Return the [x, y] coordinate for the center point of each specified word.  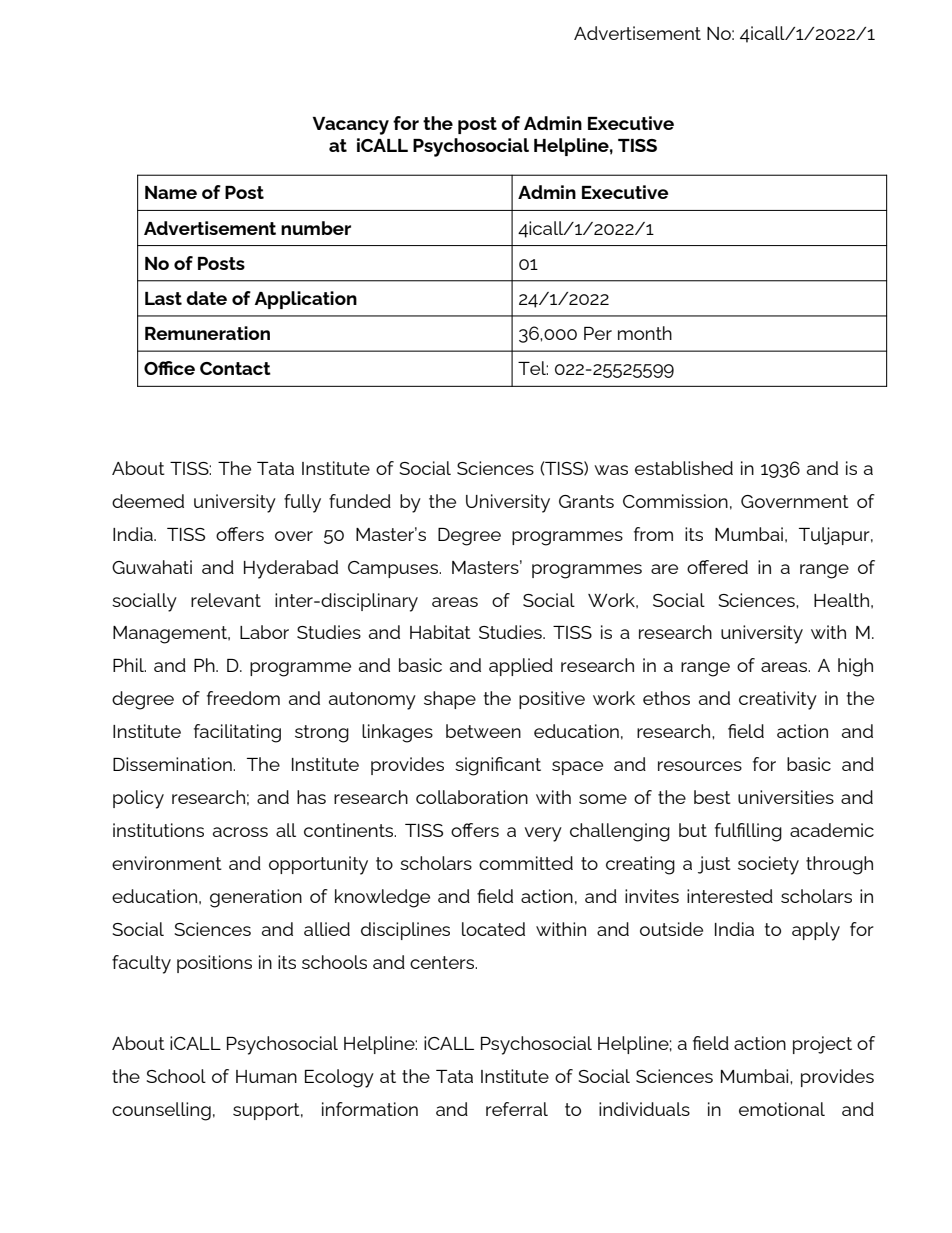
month [645, 333]
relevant [226, 600]
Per [598, 333]
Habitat [440, 632]
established [684, 468]
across [240, 832]
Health [841, 600]
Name [171, 192]
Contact [235, 368]
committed [526, 863]
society [768, 865]
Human [266, 1076]
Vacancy [351, 126]
